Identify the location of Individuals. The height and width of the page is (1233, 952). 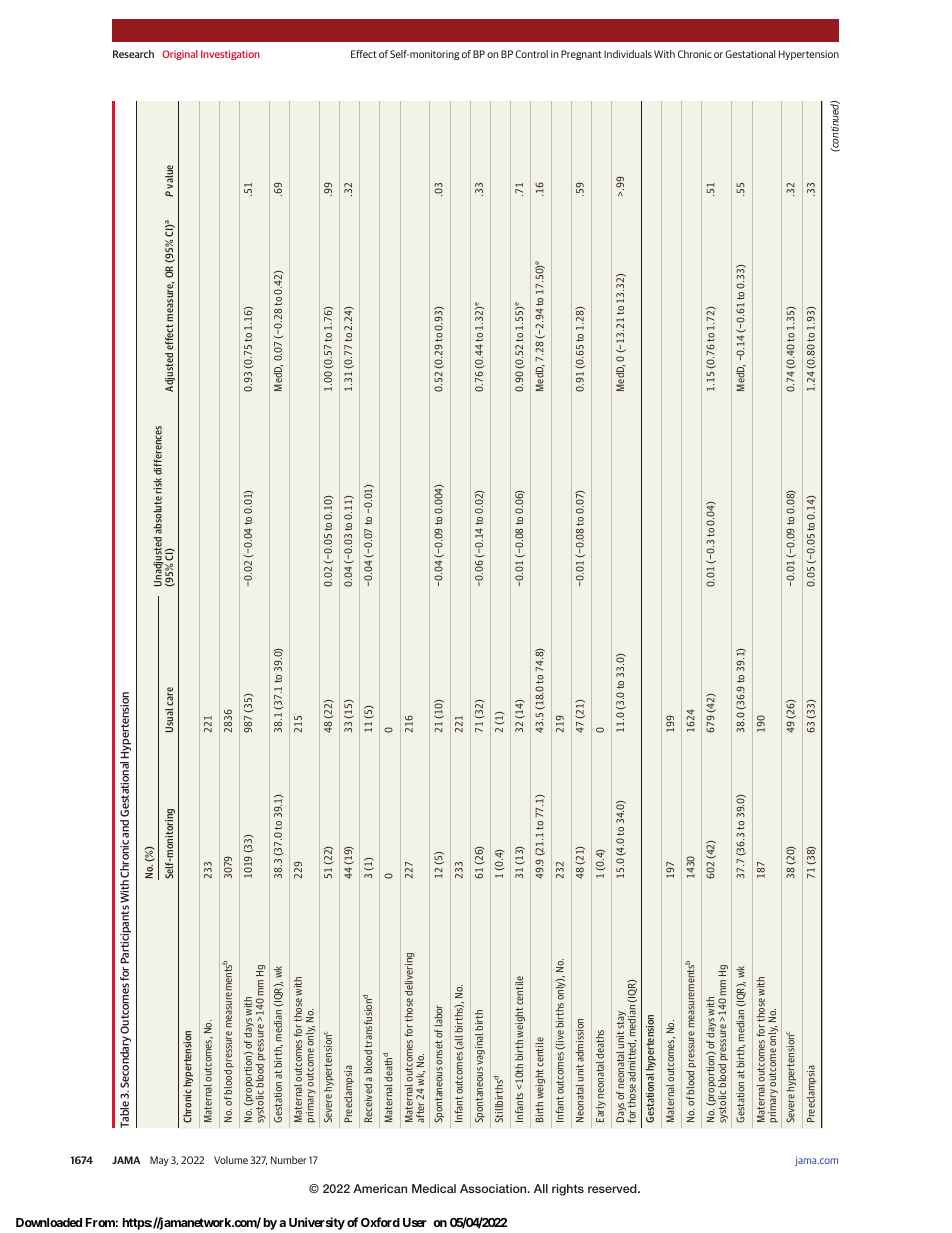
(628, 54).
